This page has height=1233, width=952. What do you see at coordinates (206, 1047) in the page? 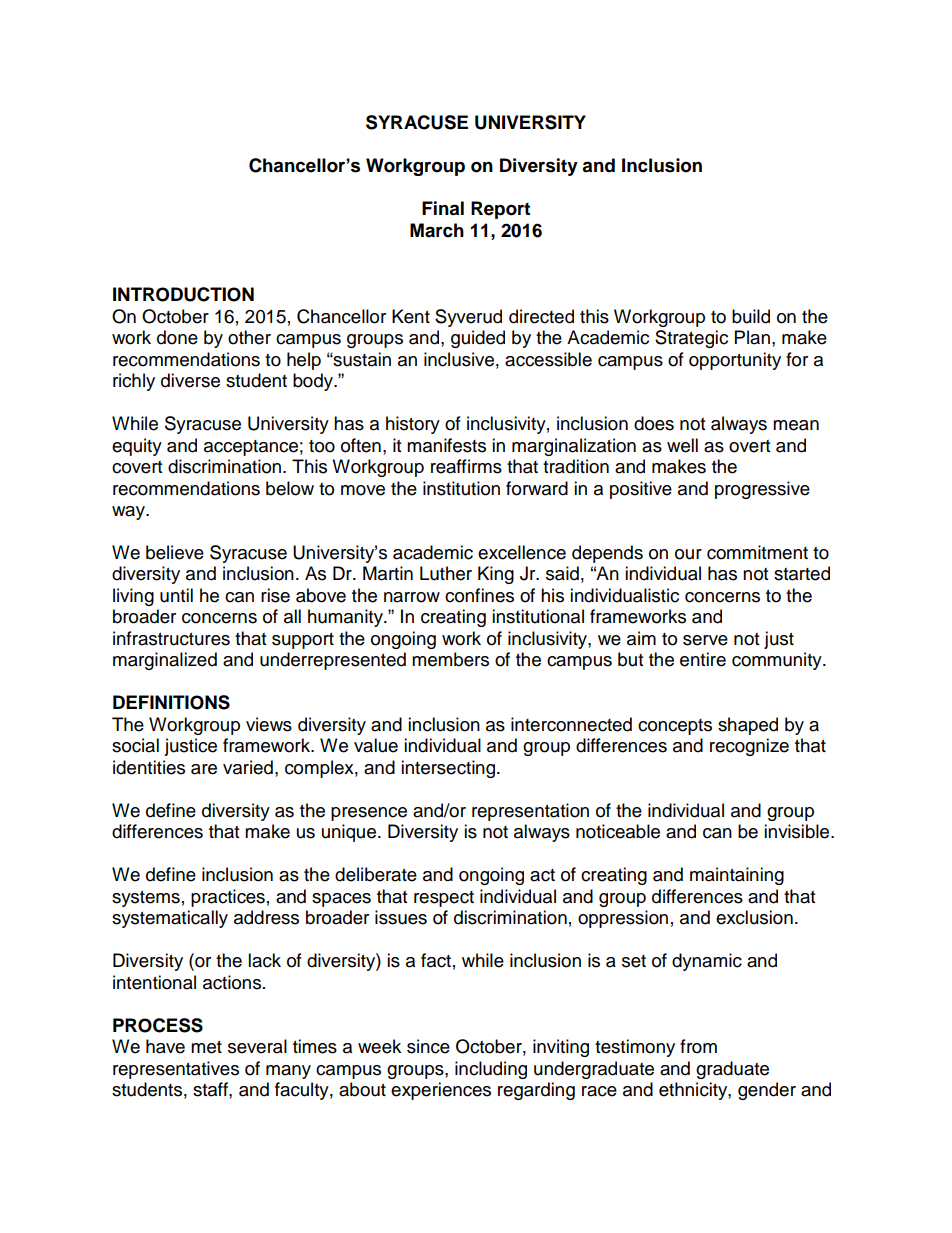
I see `met` at bounding box center [206, 1047].
